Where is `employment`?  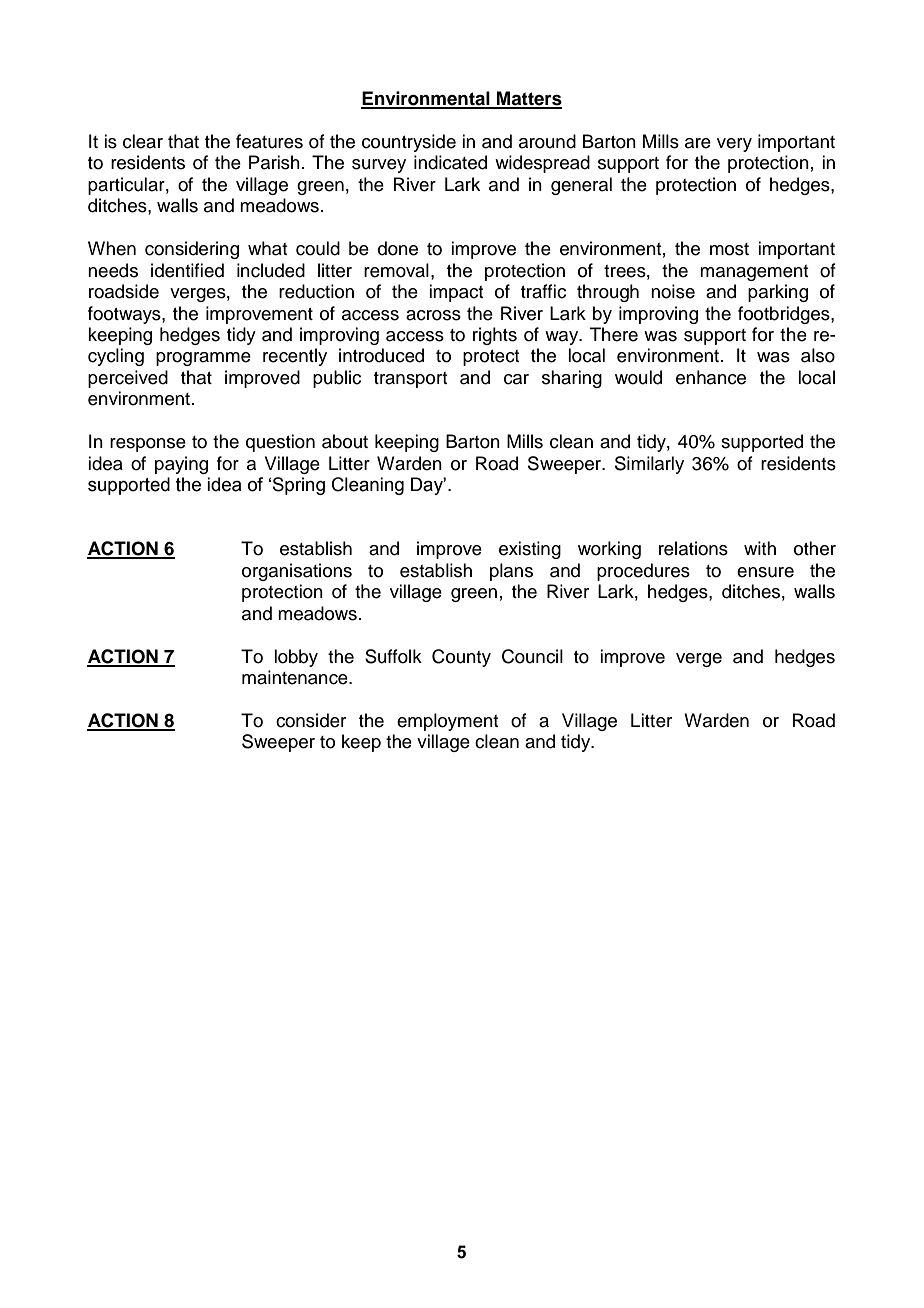
employment is located at coordinates (447, 722).
